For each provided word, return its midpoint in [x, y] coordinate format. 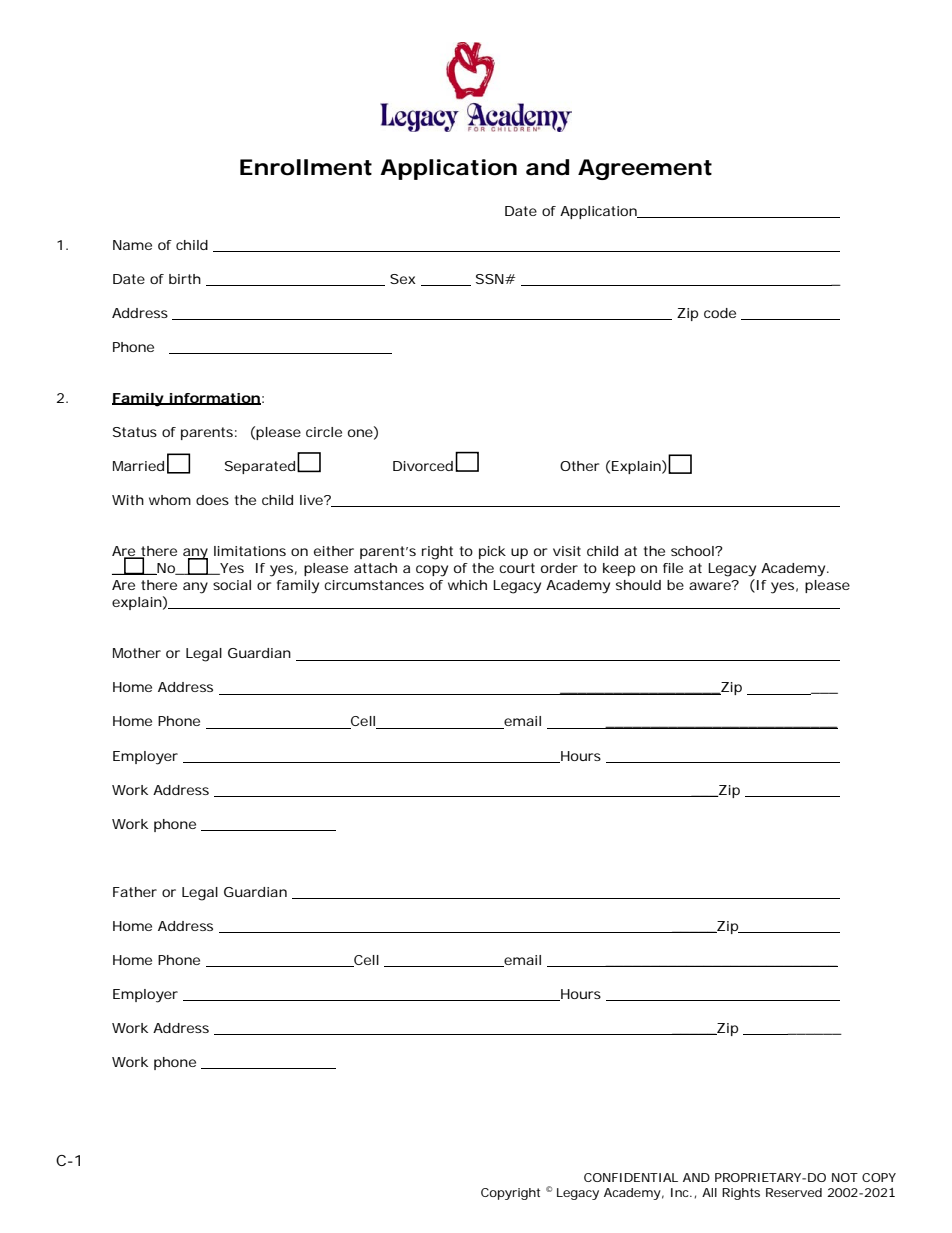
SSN [490, 279]
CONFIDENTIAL [631, 1177]
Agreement [645, 169]
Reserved [794, 1192]
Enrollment [306, 167]
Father [135, 892]
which [467, 585]
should [638, 585]
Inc [681, 1192]
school [693, 551]
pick [492, 552]
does [212, 500]
